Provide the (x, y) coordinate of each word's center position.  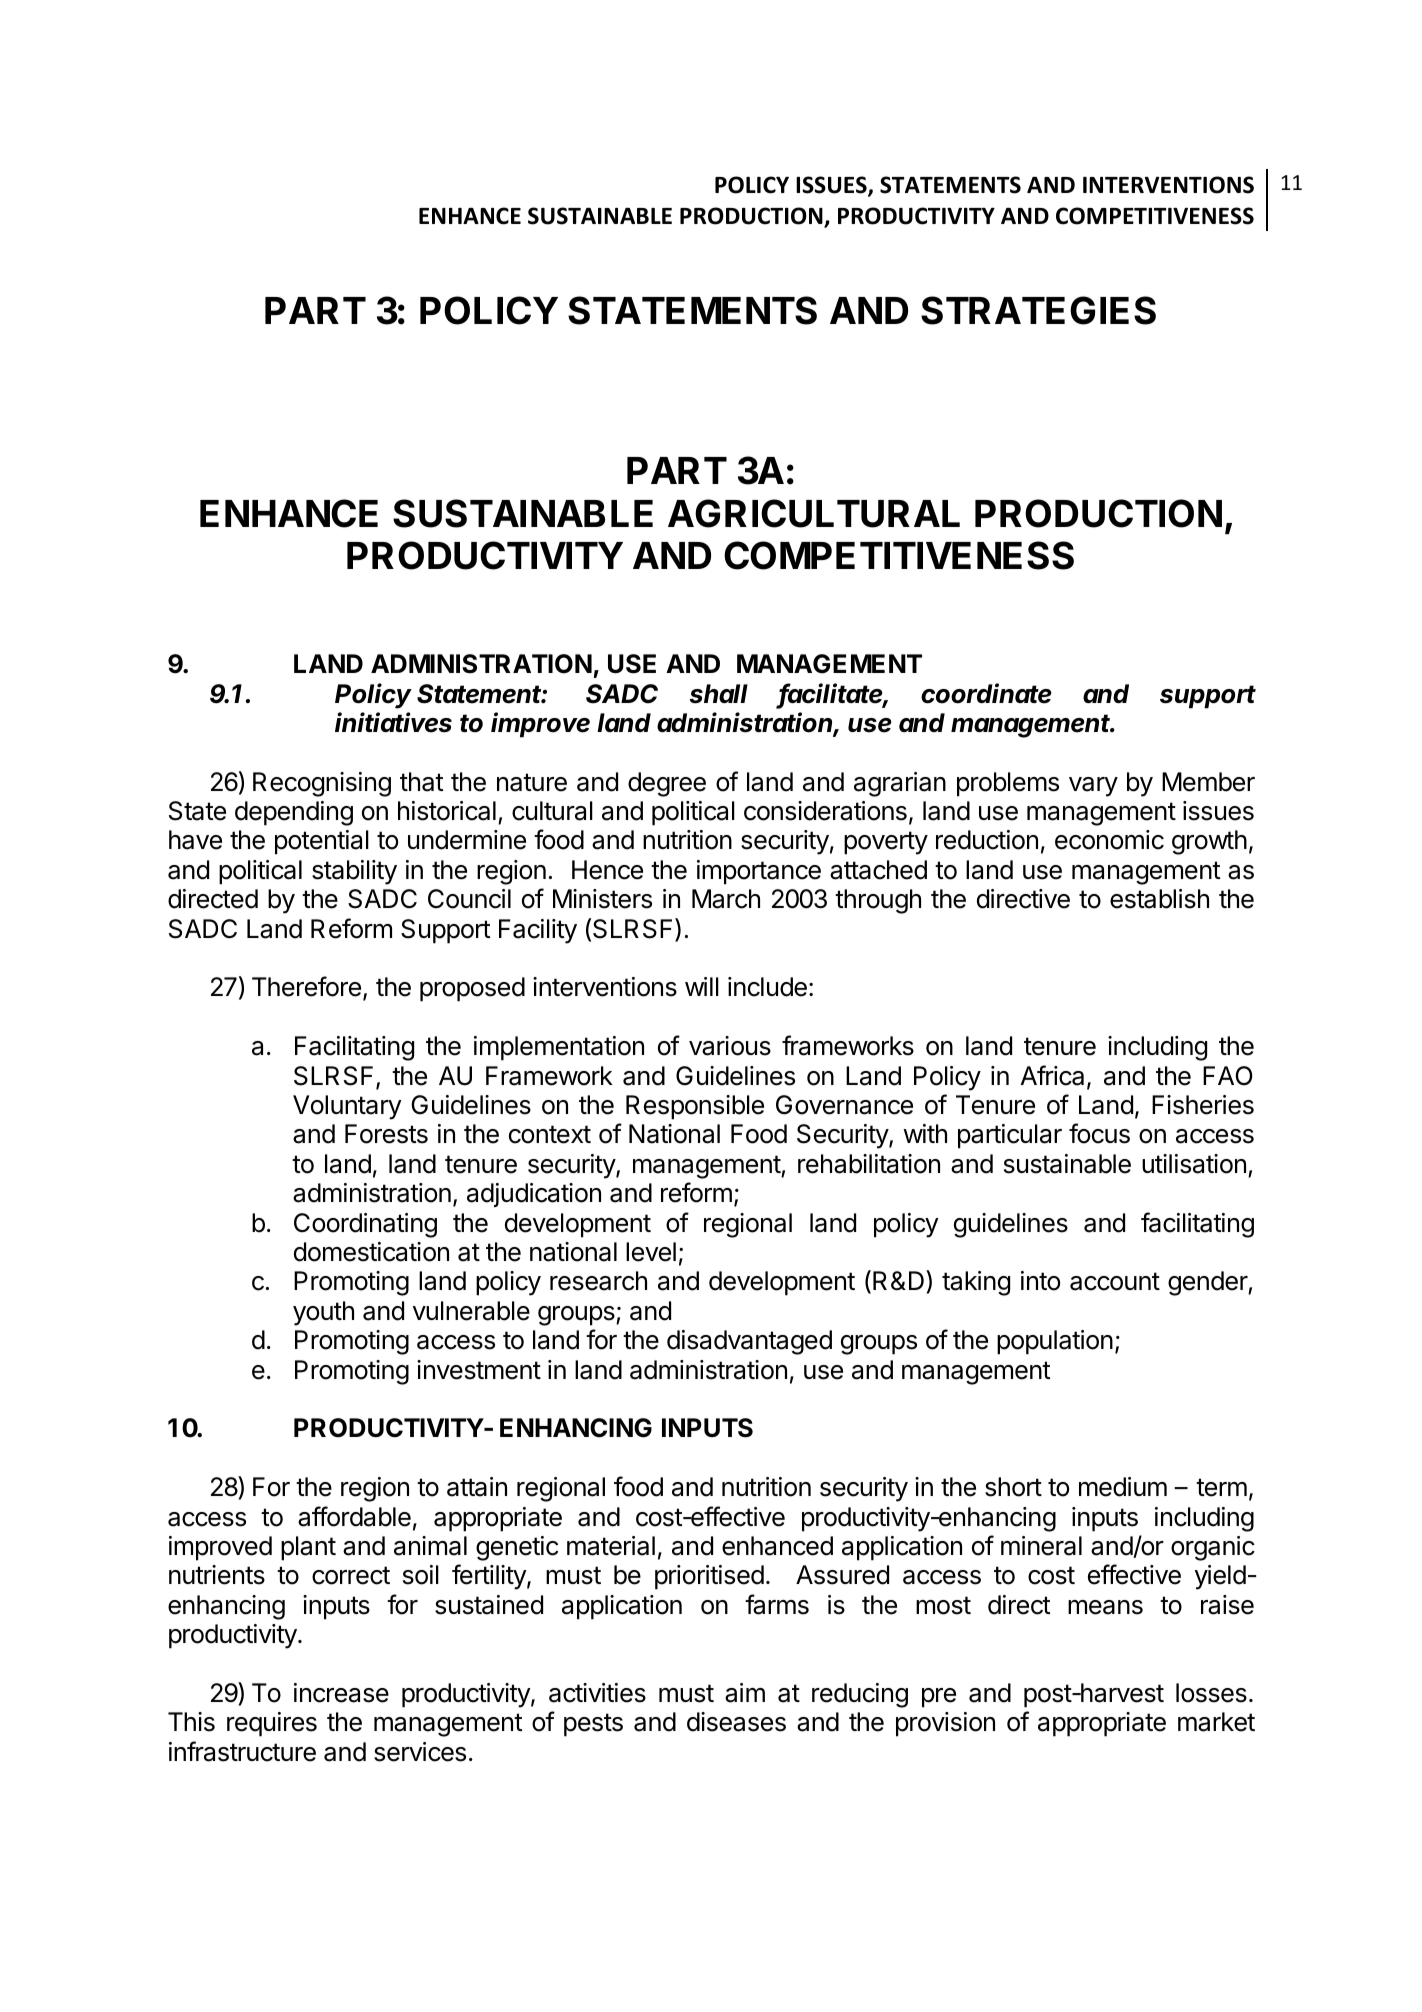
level (651, 1252)
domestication (371, 1252)
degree (667, 784)
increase (341, 1693)
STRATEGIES (1038, 310)
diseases (736, 1722)
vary (1093, 787)
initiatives (393, 722)
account (1115, 1281)
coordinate (986, 693)
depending (294, 813)
